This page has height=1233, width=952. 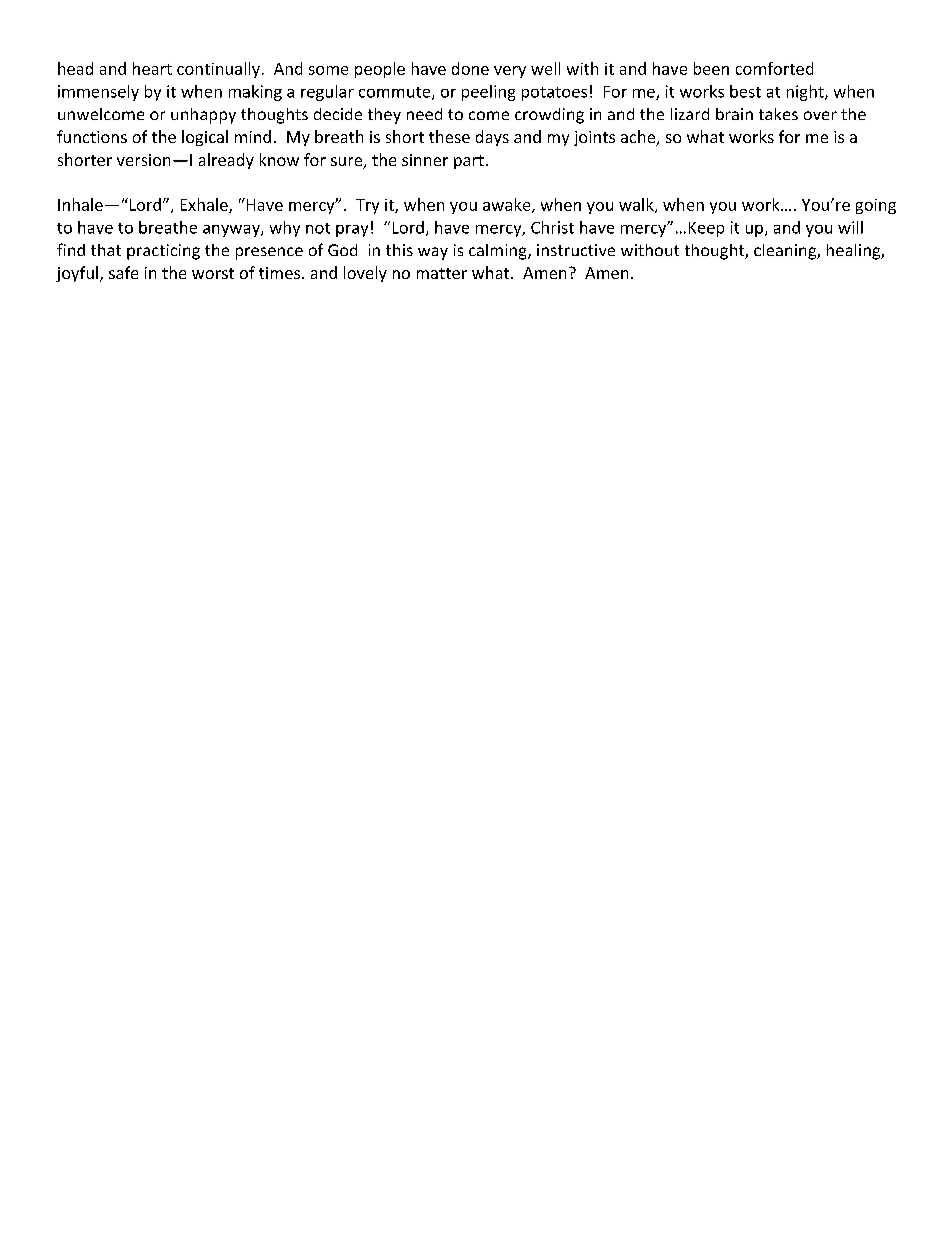 I want to click on already, so click(x=226, y=161).
